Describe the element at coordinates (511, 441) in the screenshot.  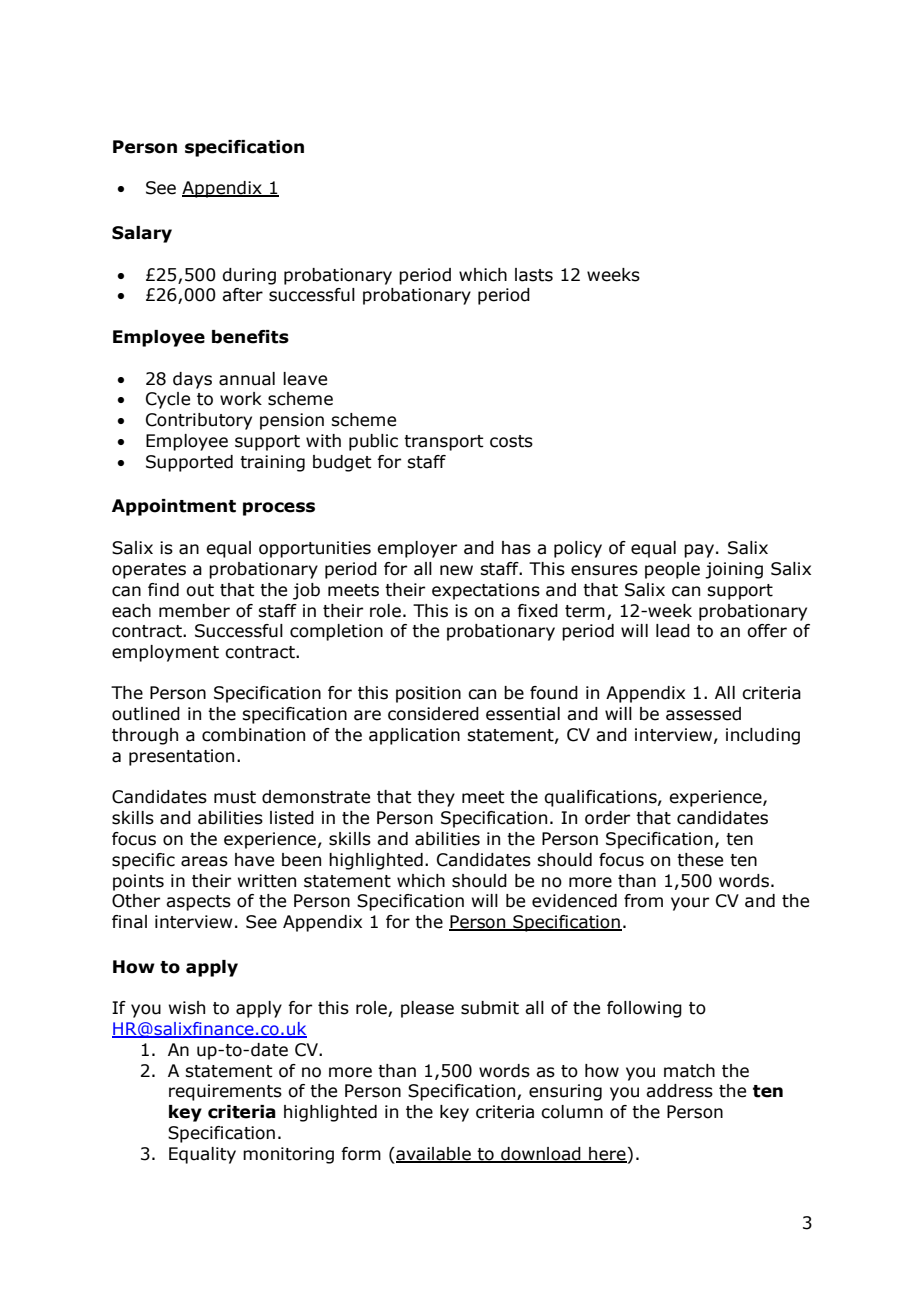
I see `costs` at that location.
